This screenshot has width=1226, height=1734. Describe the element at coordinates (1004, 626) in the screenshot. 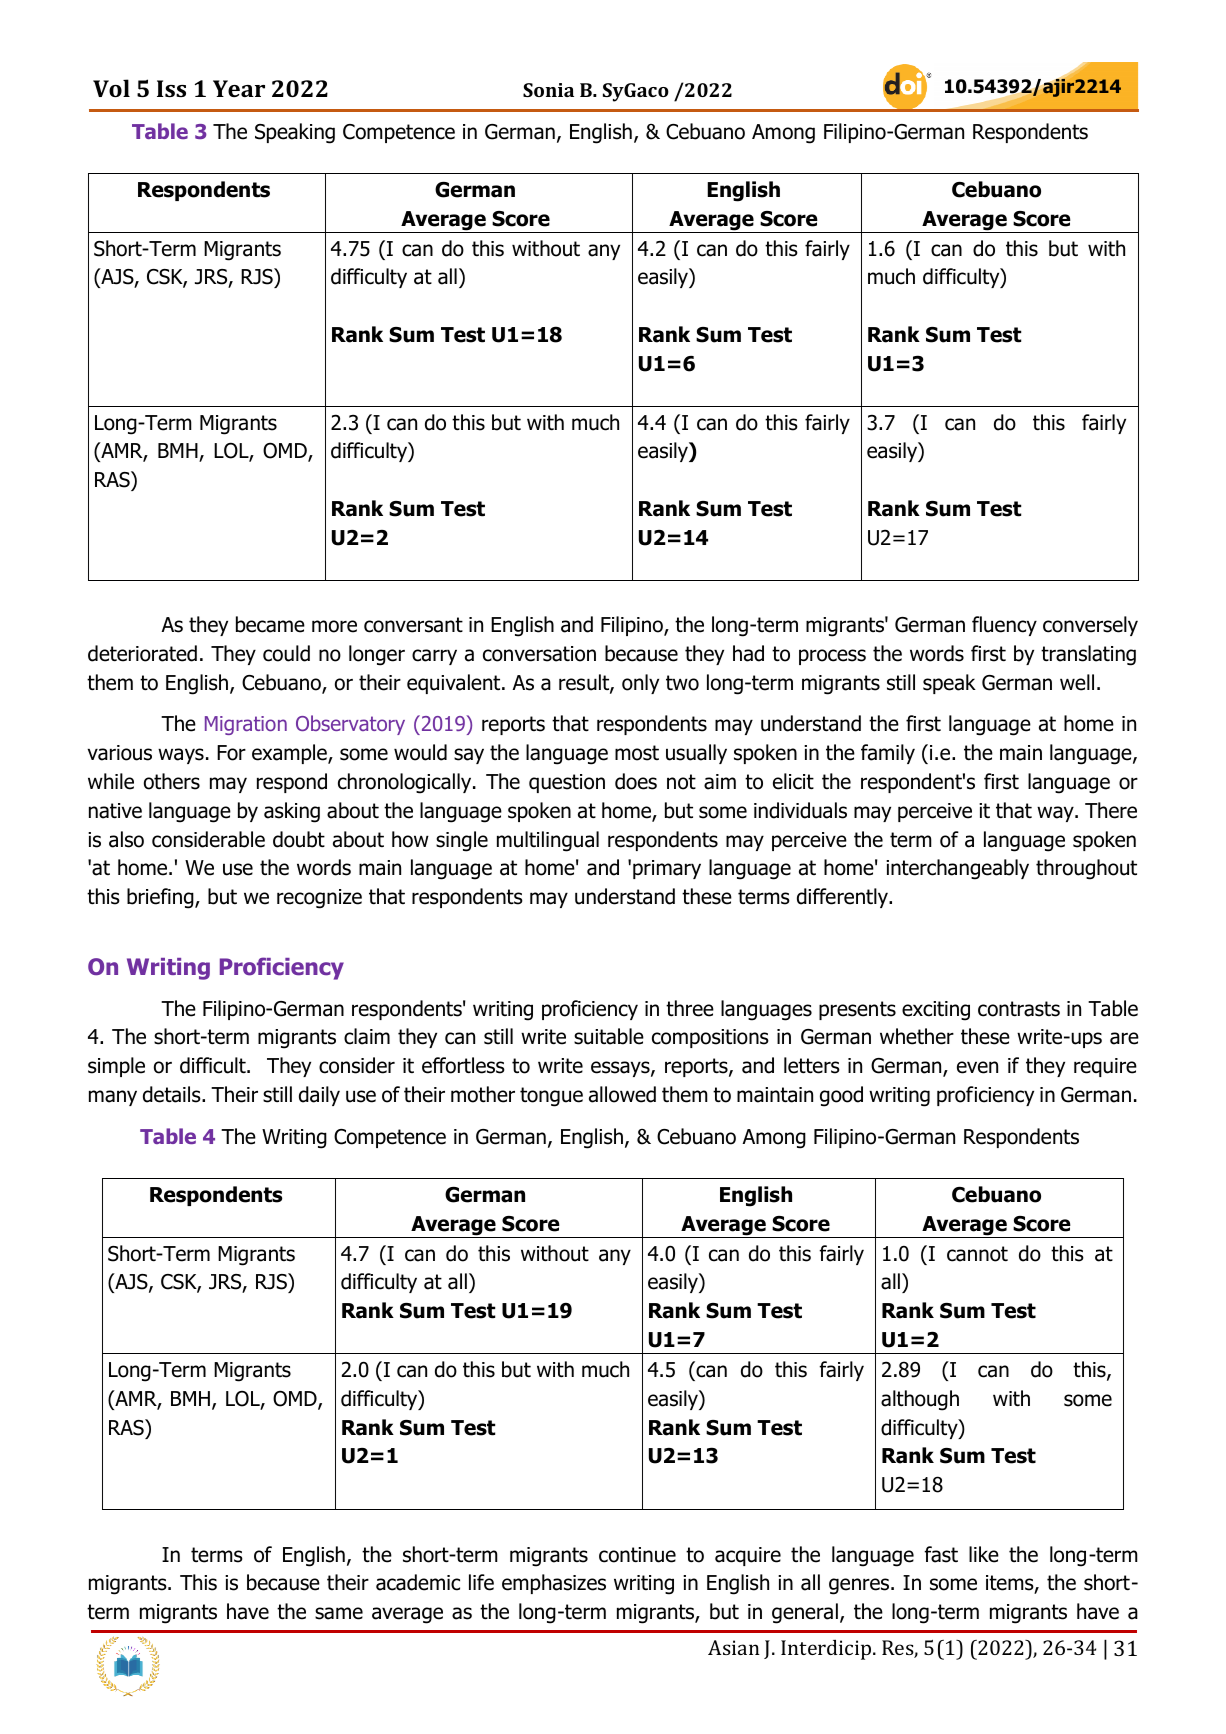

I see `fluency` at that location.
